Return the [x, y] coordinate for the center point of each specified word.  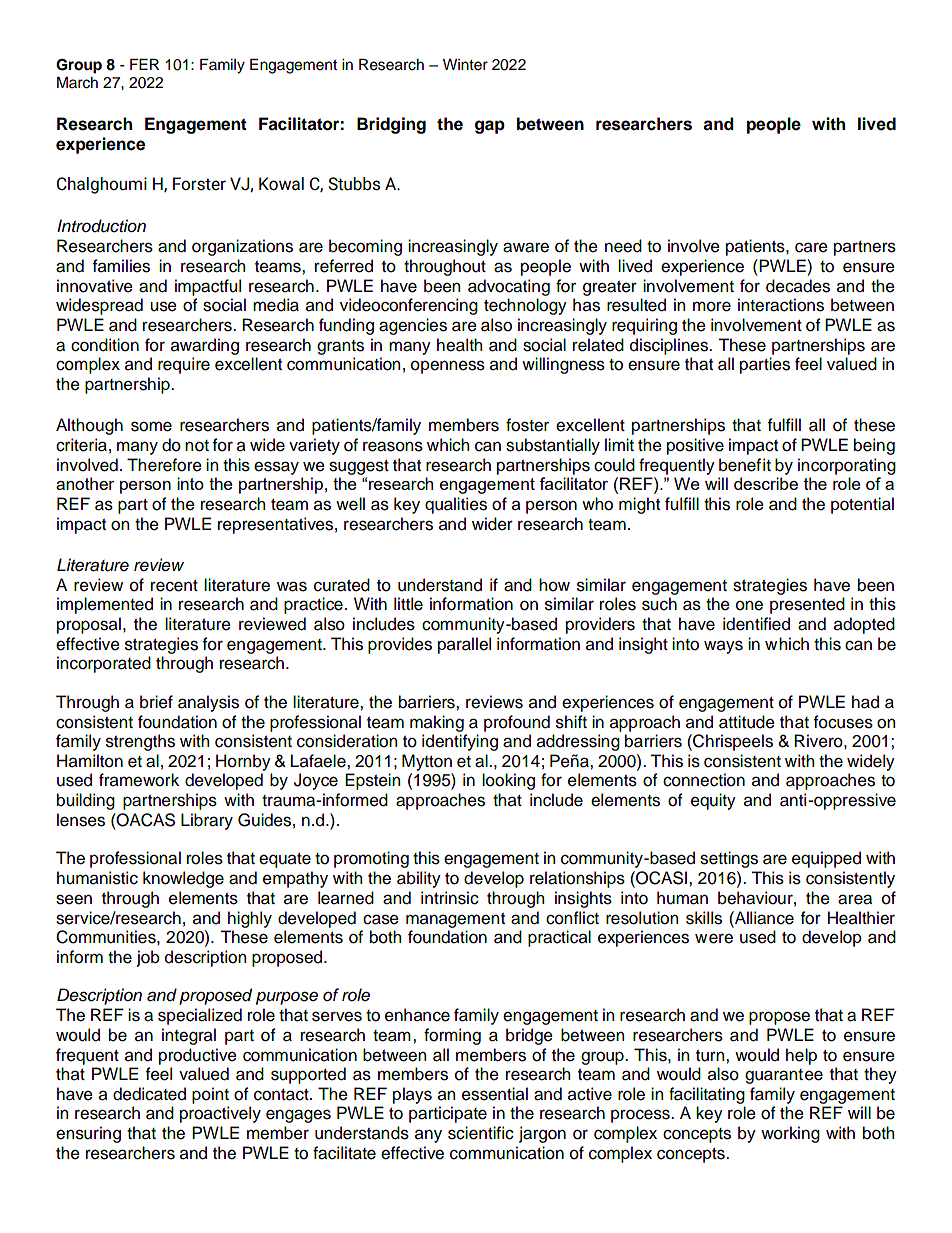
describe [766, 483]
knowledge [183, 879]
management [455, 920]
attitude [747, 722]
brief [156, 702]
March [77, 82]
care [811, 247]
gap [490, 127]
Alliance [763, 918]
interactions [781, 305]
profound [517, 723]
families [121, 266]
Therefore [164, 465]
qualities [456, 505]
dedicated [149, 1094]
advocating [509, 287]
